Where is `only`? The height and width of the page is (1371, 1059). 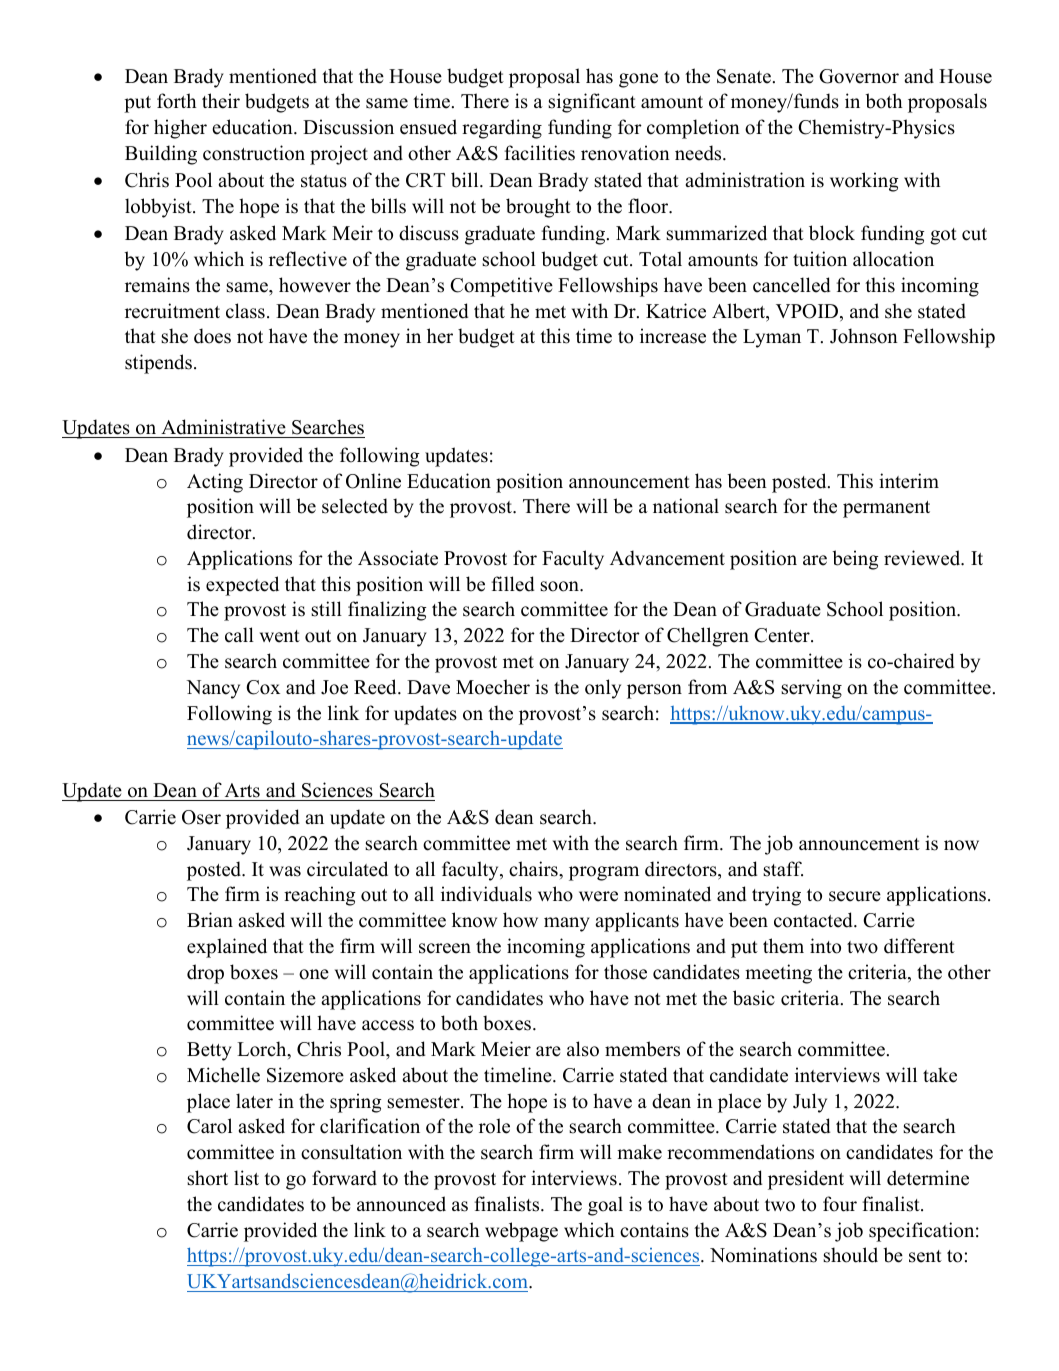 only is located at coordinates (603, 689).
